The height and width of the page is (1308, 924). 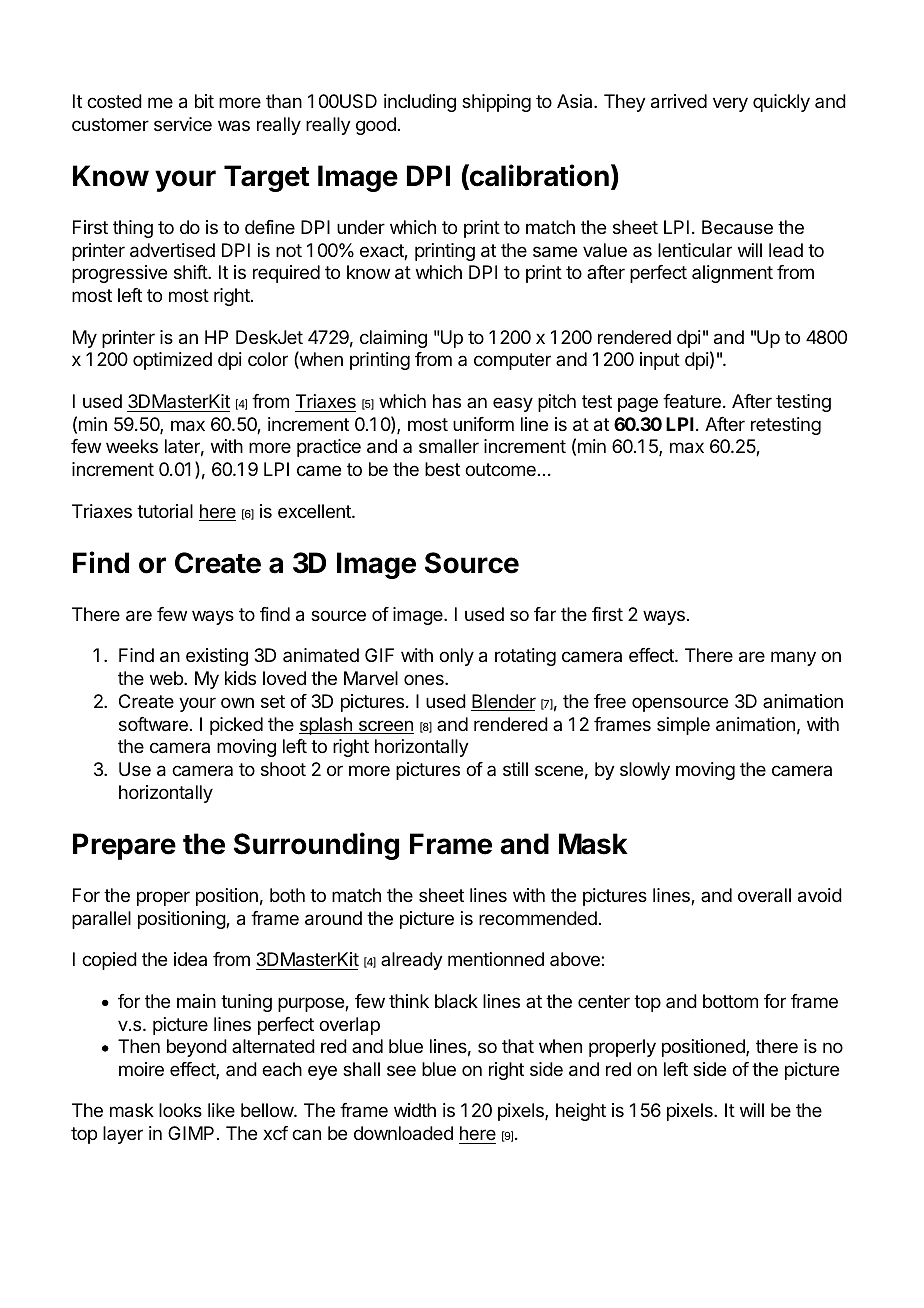 I want to click on service, so click(x=183, y=124).
